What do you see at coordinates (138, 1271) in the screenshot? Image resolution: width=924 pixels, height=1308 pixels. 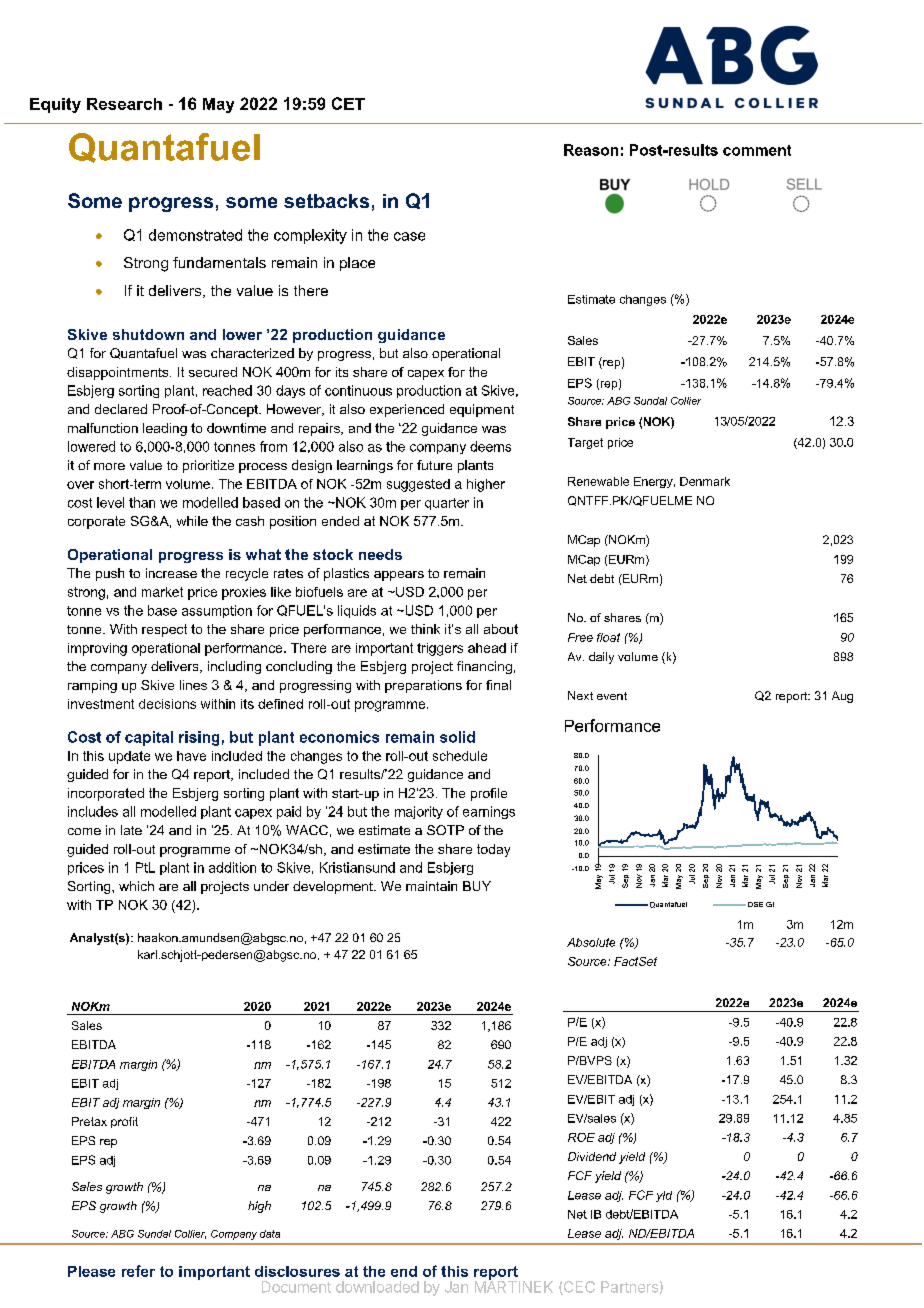 I see `refer` at bounding box center [138, 1271].
